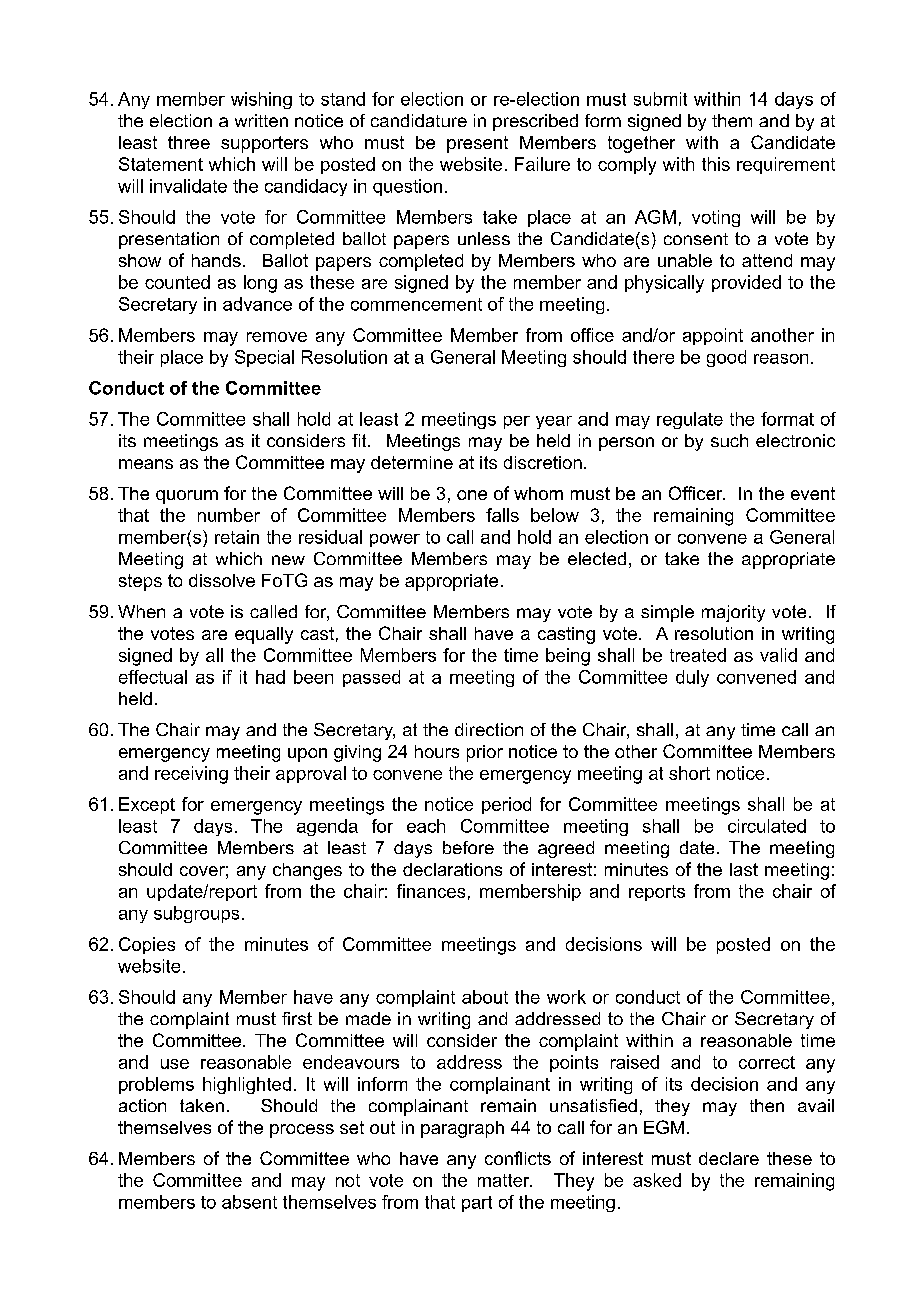 The height and width of the image is (1308, 924). I want to click on this, so click(716, 164).
